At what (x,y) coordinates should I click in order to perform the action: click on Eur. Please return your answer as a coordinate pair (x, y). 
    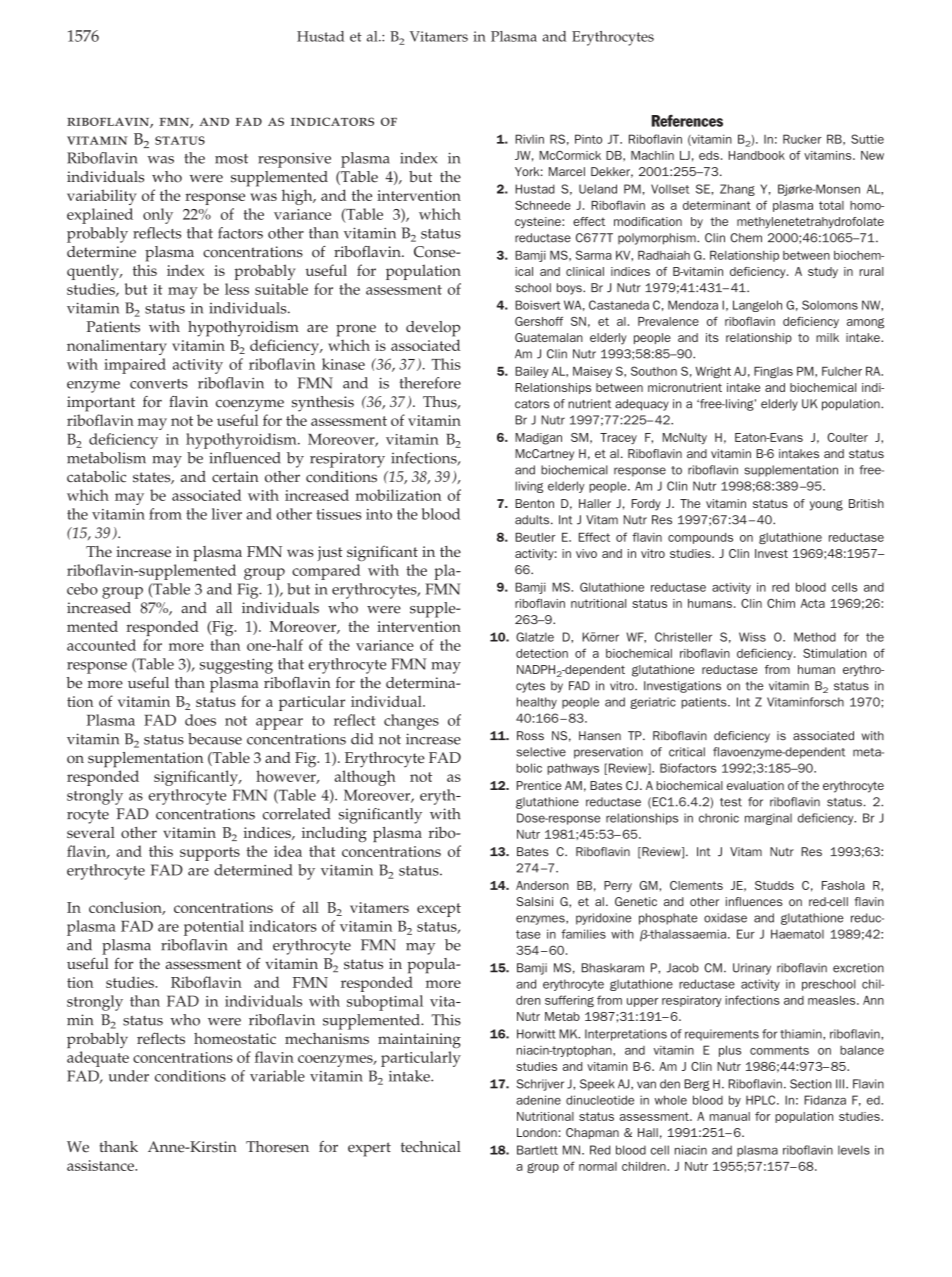
    Looking at the image, I should click on (746, 934).
